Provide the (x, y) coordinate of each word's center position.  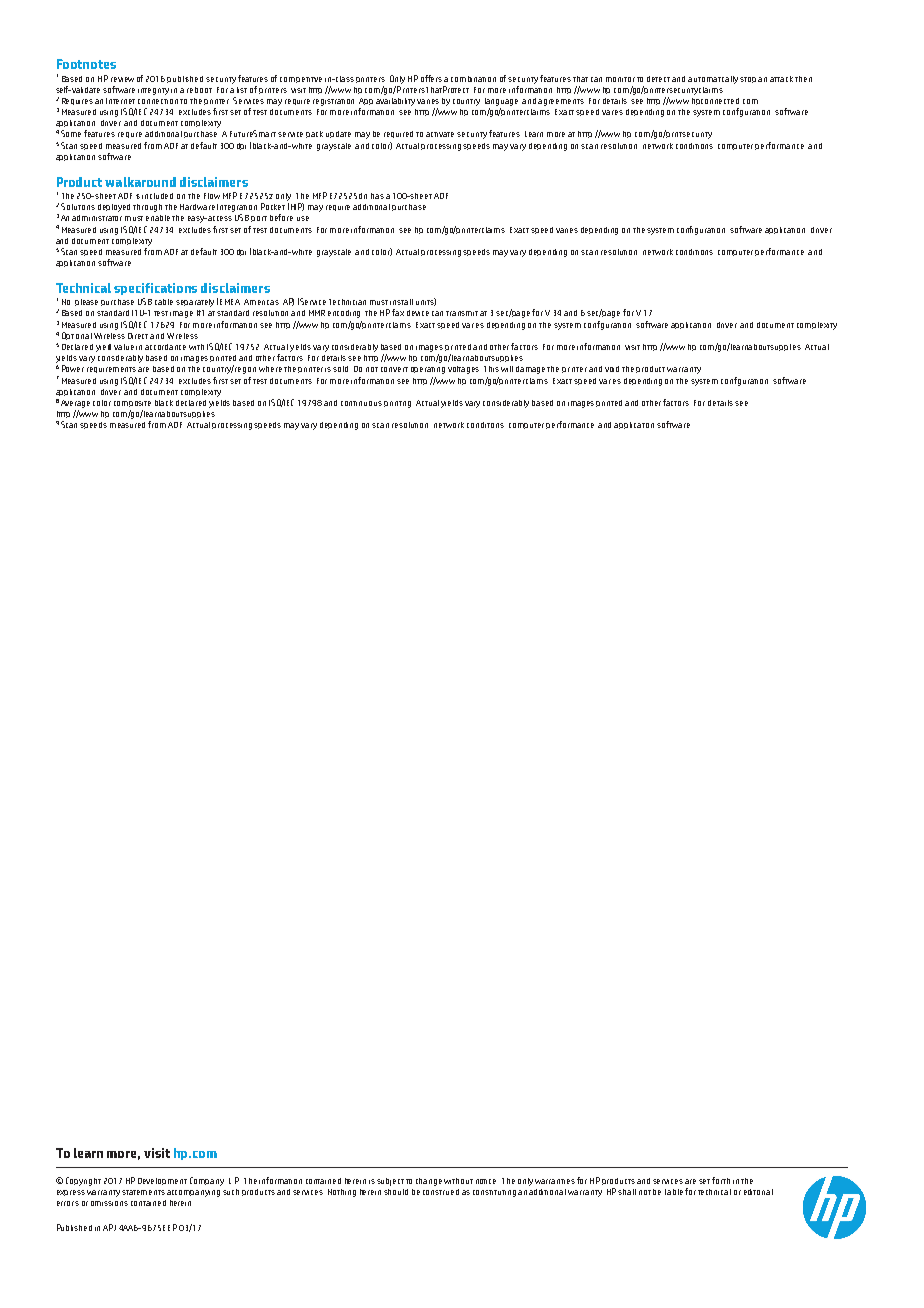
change (429, 1182)
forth (721, 1180)
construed (441, 1192)
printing (397, 404)
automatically (714, 80)
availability (395, 102)
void (612, 369)
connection (159, 101)
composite (132, 404)
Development (162, 1181)
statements (143, 1192)
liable (674, 1192)
